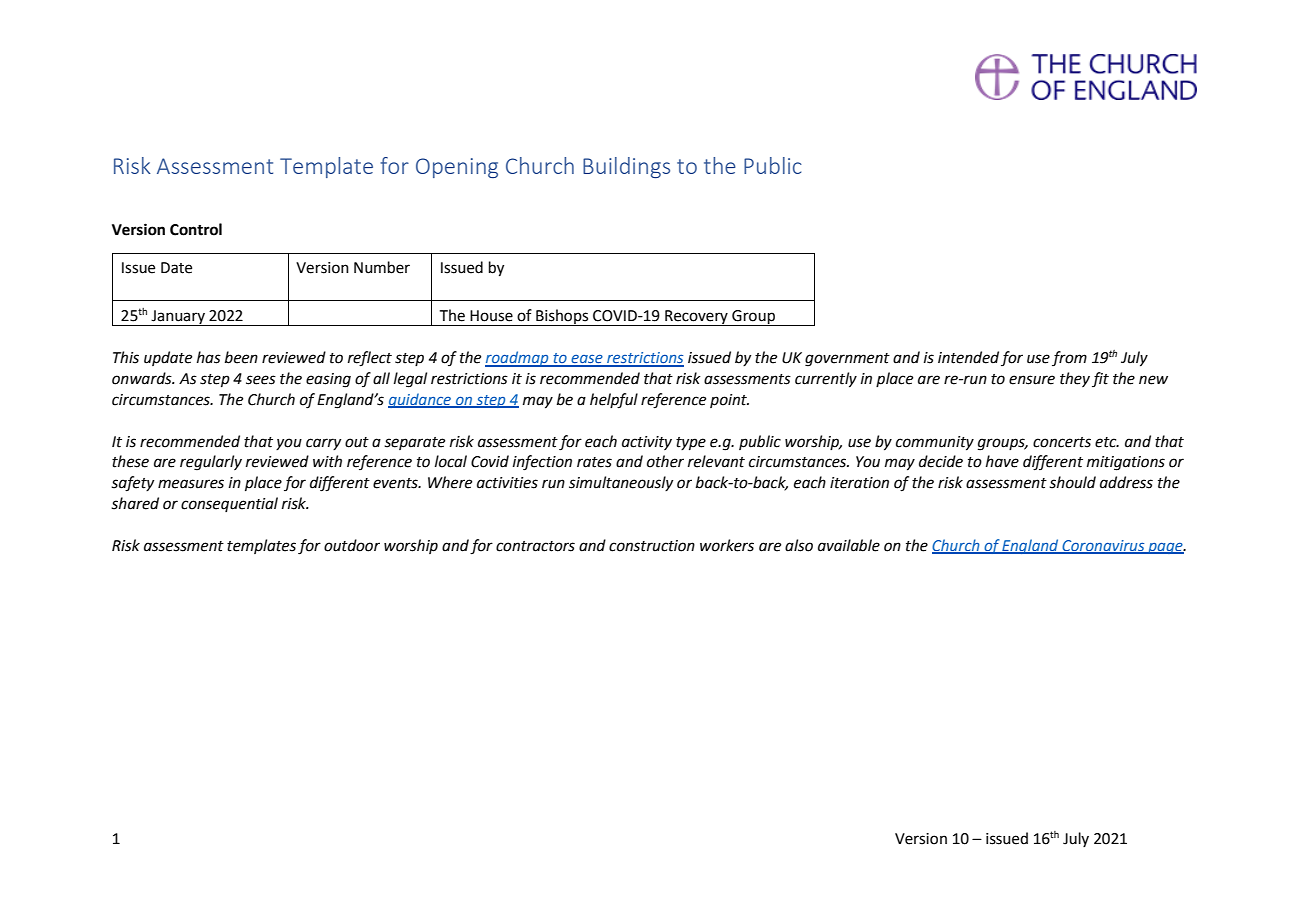 The image size is (1308, 924). I want to click on Buildings, so click(626, 167).
